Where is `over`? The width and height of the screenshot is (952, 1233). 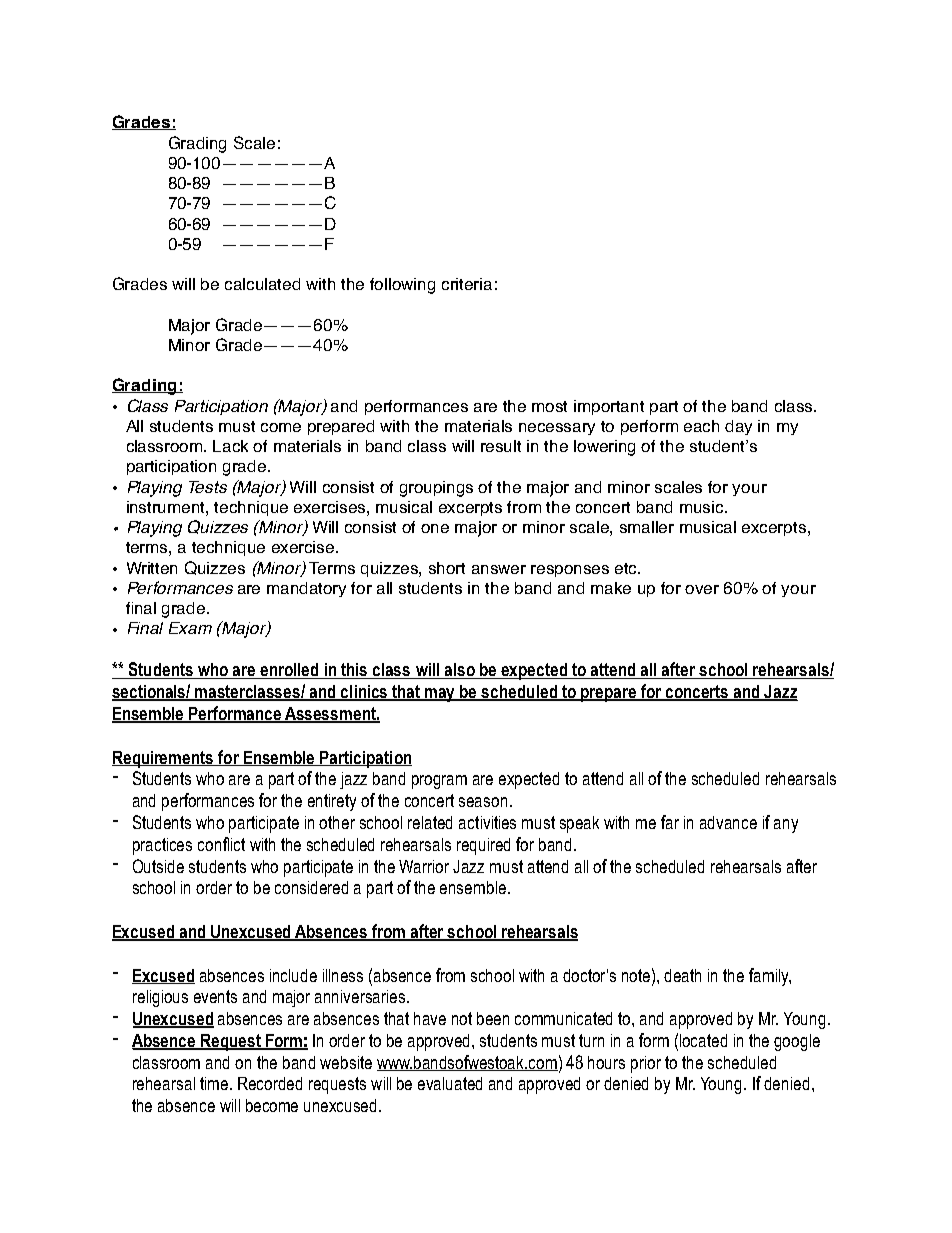
over is located at coordinates (702, 589).
